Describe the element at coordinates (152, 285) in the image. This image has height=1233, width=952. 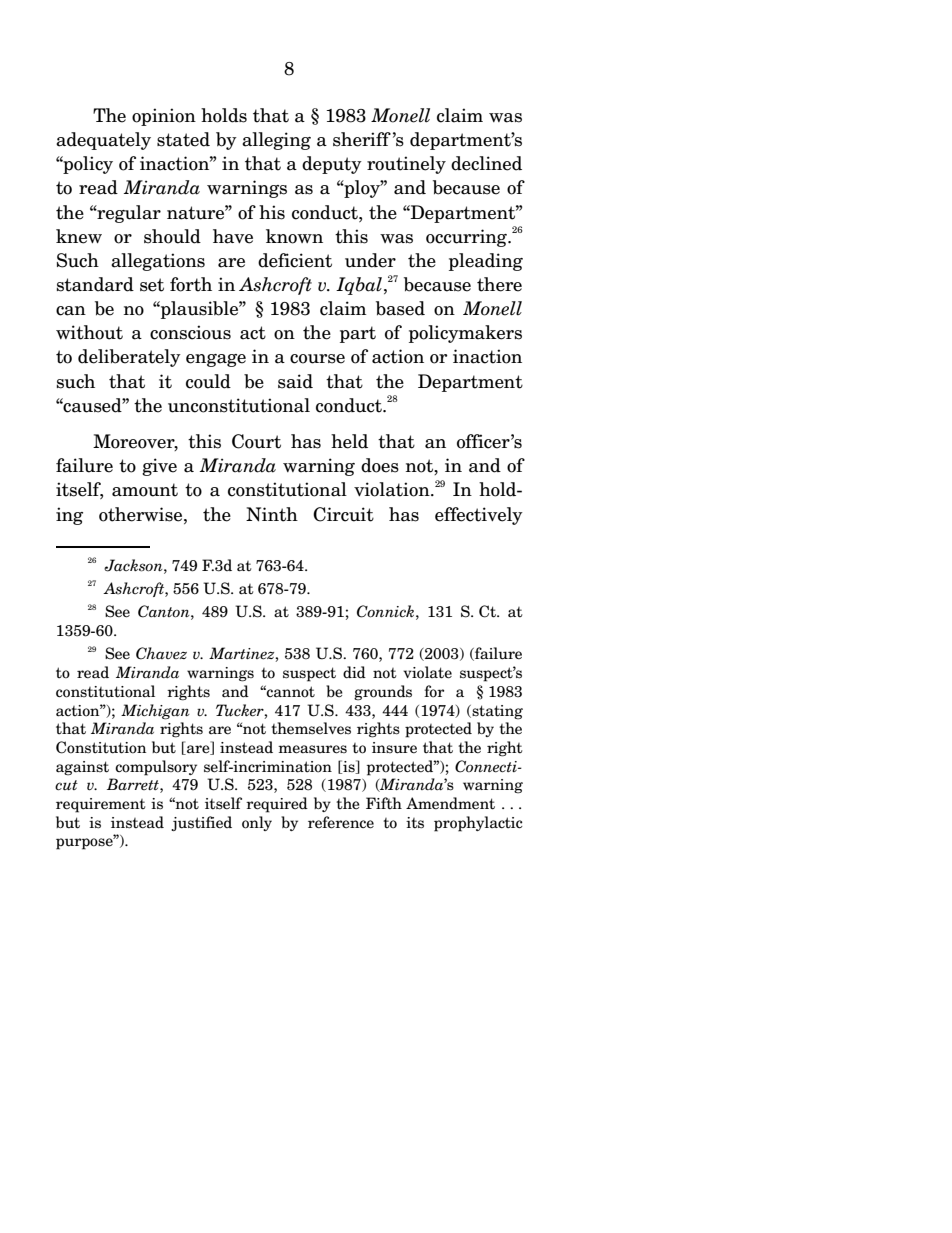
I see `set` at that location.
